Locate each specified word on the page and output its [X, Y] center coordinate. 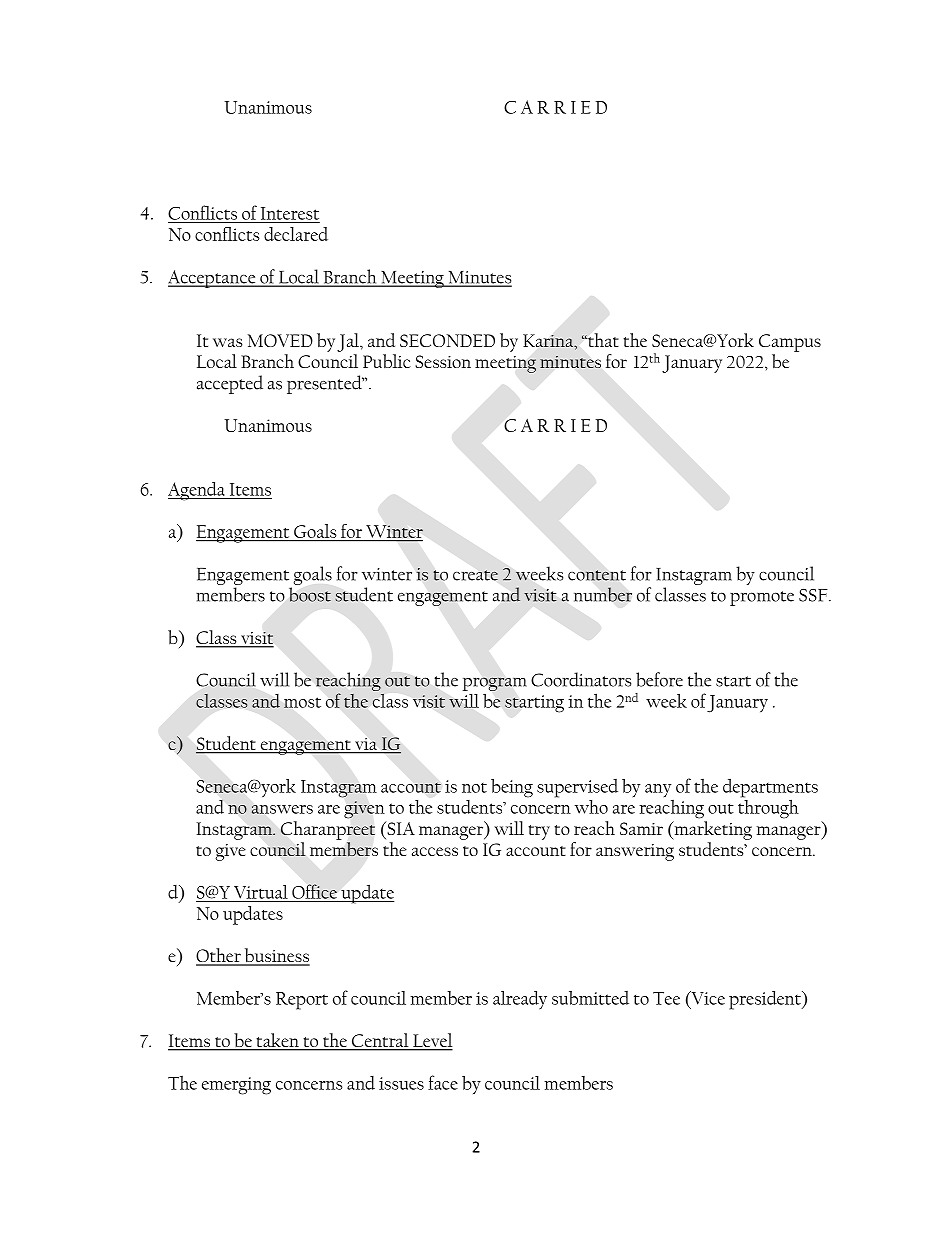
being [512, 788]
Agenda [197, 491]
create [475, 575]
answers [282, 809]
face [443, 1082]
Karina [549, 340]
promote [762, 598]
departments [770, 789]
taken [277, 1041]
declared [296, 234]
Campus [790, 343]
